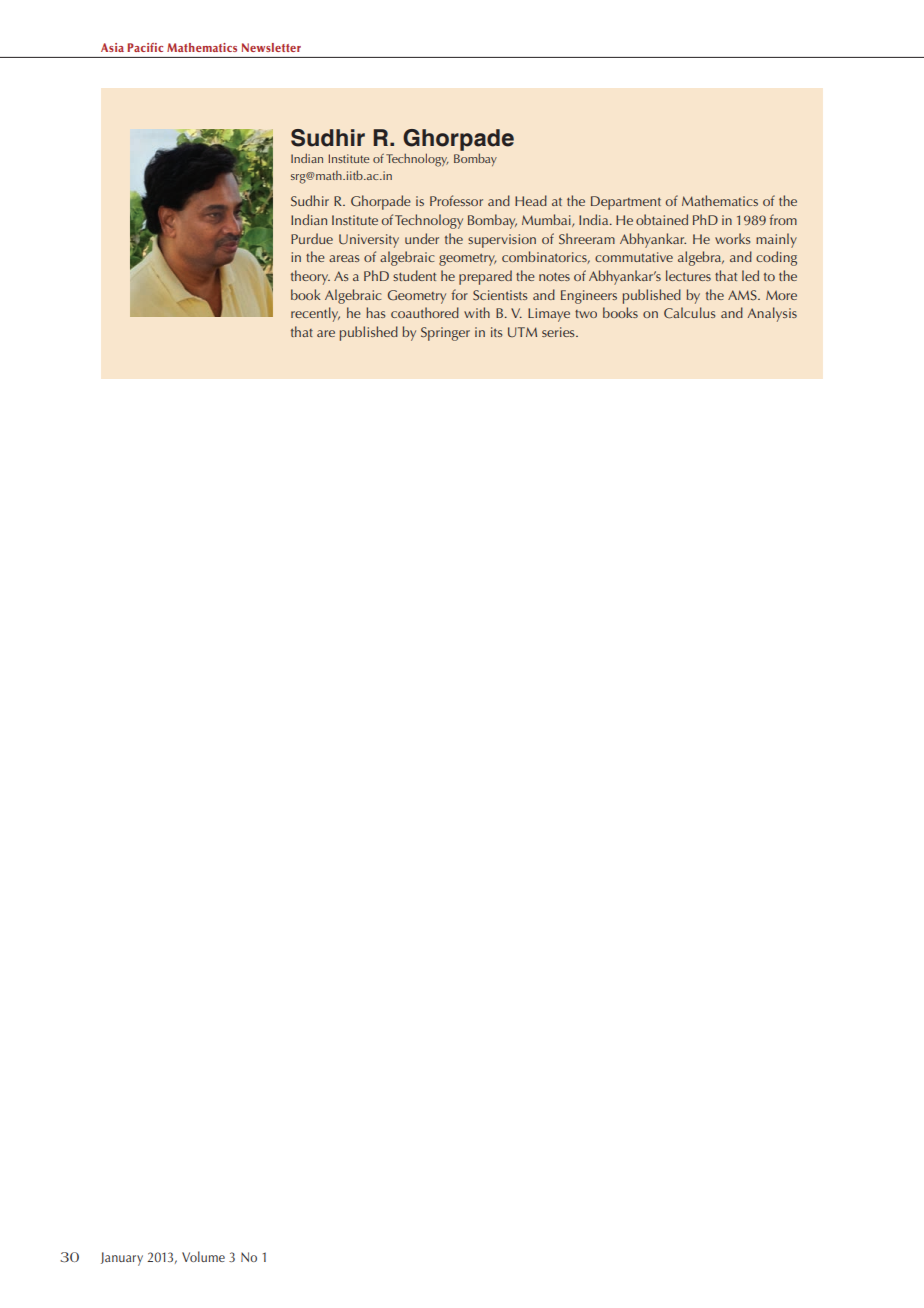  I want to click on series, so click(559, 332).
